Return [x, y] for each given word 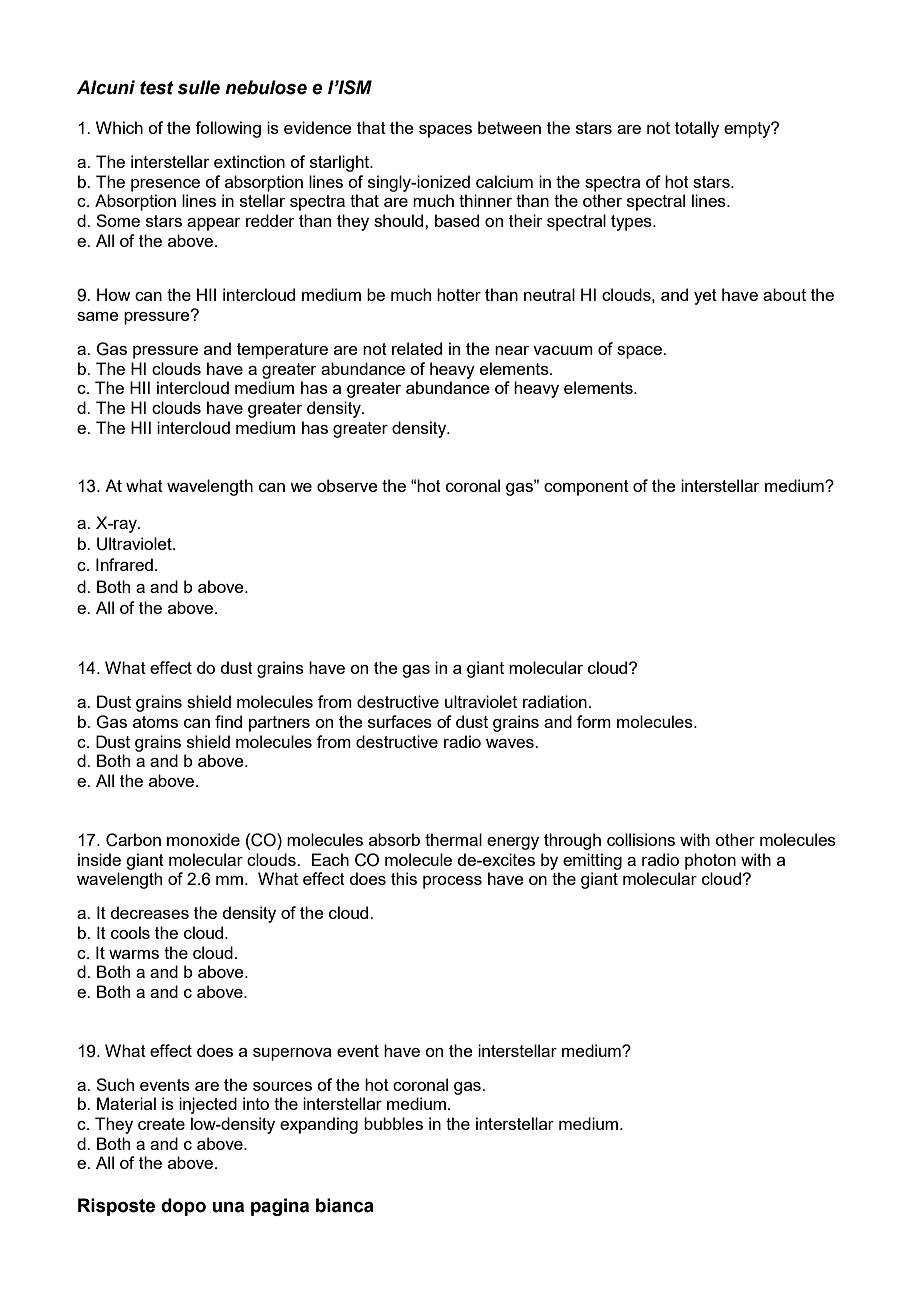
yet [705, 297]
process [452, 882]
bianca [345, 1205]
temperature [282, 351]
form [594, 721]
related [417, 348]
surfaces [400, 721]
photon [710, 861]
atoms [155, 722]
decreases [149, 912]
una [228, 1207]
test [157, 88]
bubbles [393, 1123]
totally [697, 129]
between [509, 127]
